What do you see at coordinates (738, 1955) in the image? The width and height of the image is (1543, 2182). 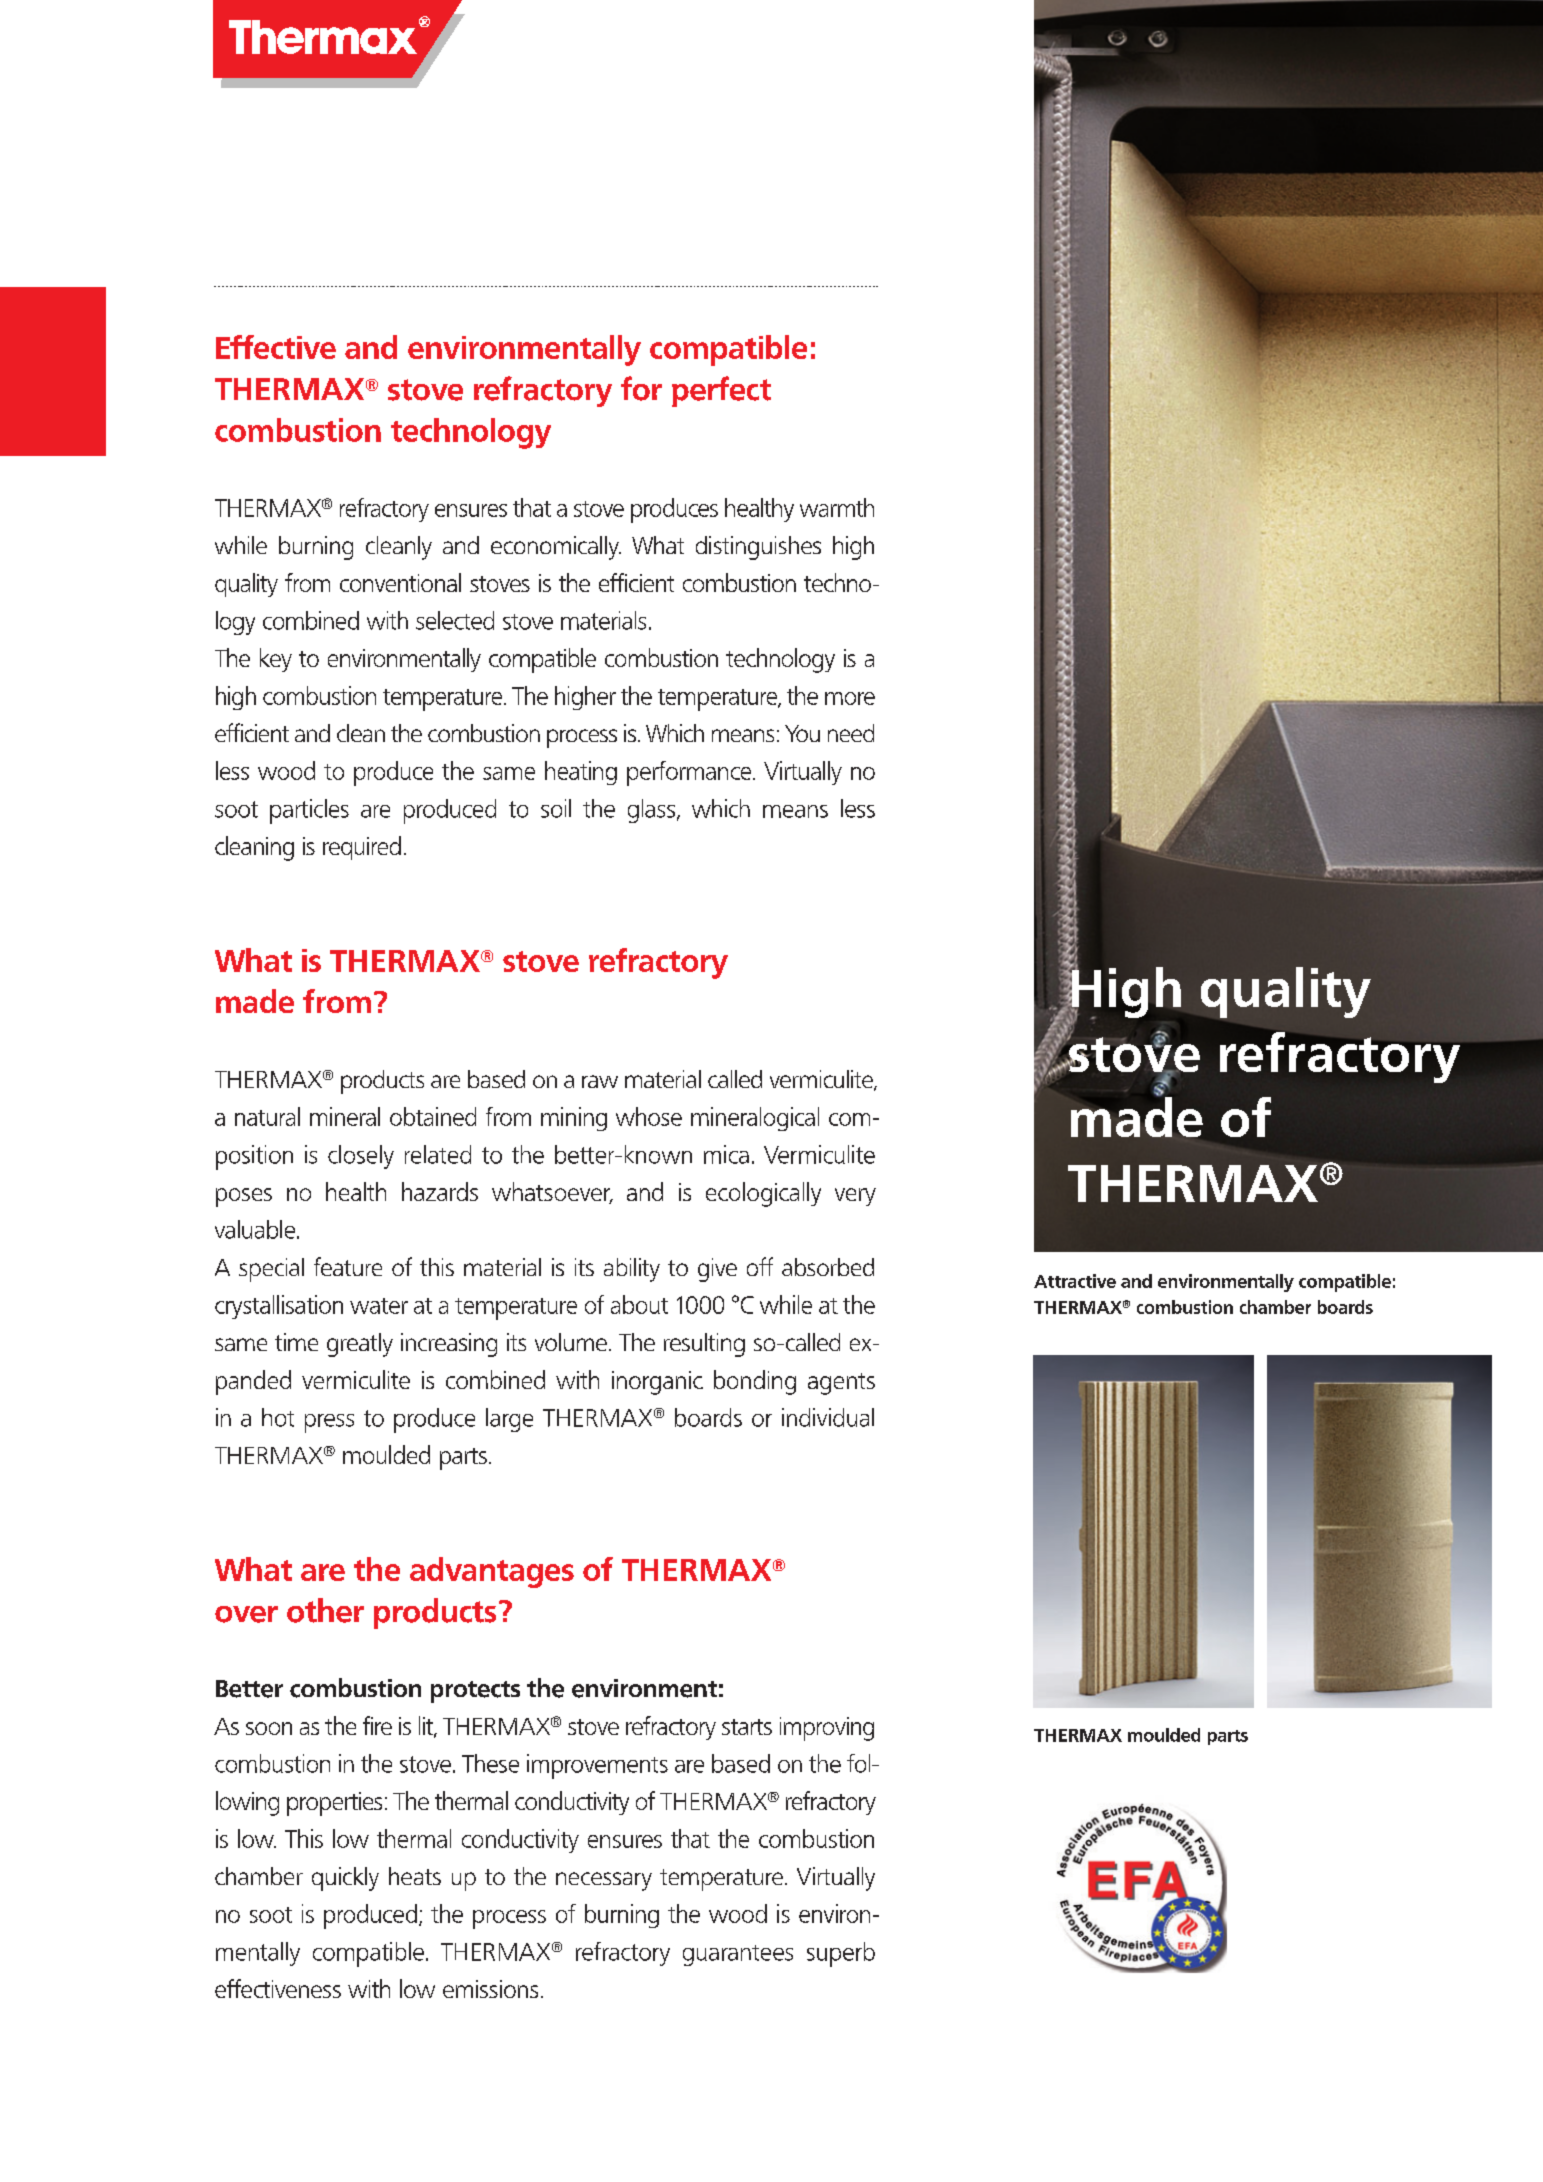 I see `guarantees` at bounding box center [738, 1955].
